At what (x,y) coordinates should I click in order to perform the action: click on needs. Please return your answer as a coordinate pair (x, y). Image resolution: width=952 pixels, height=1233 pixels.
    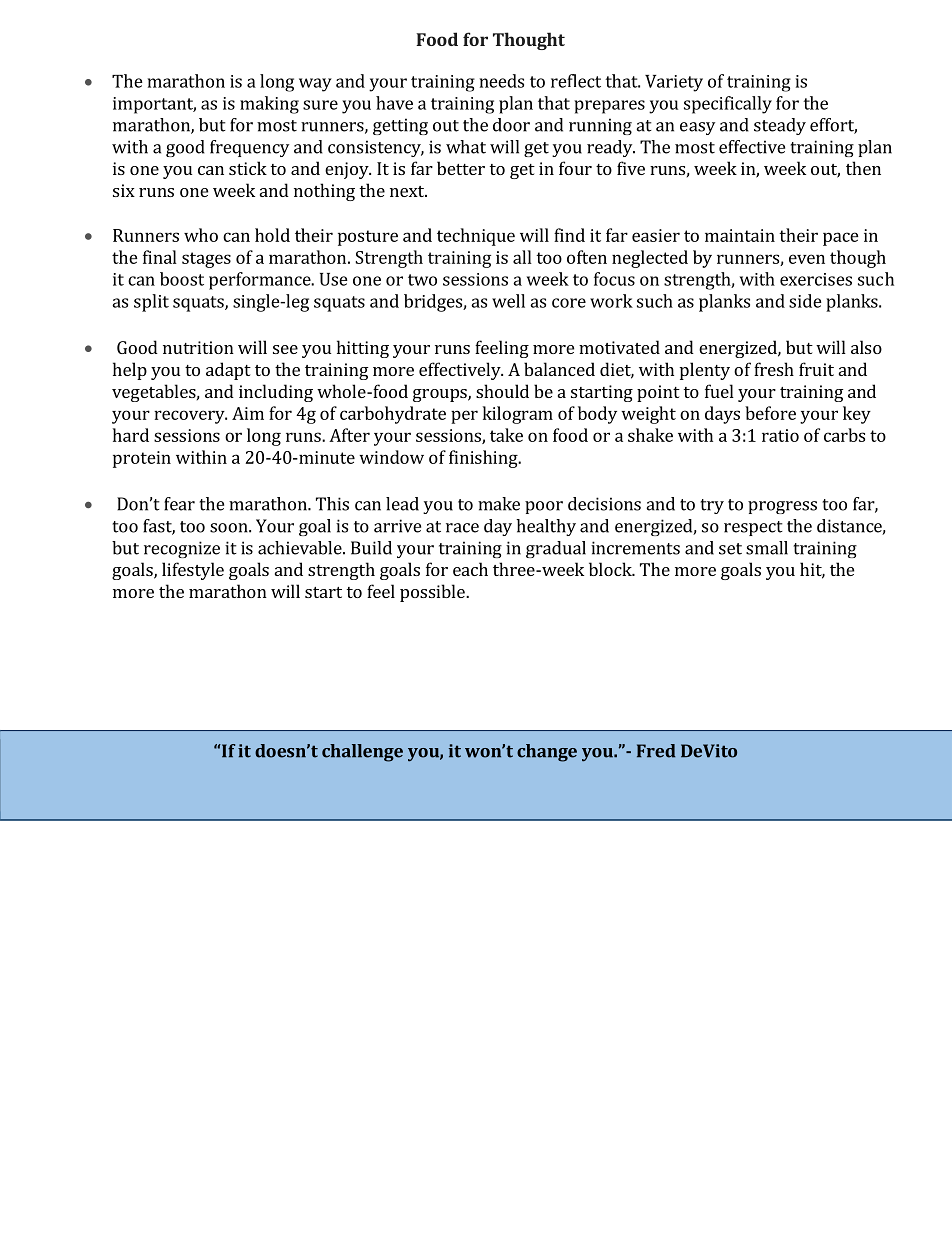
    Looking at the image, I should click on (502, 81).
